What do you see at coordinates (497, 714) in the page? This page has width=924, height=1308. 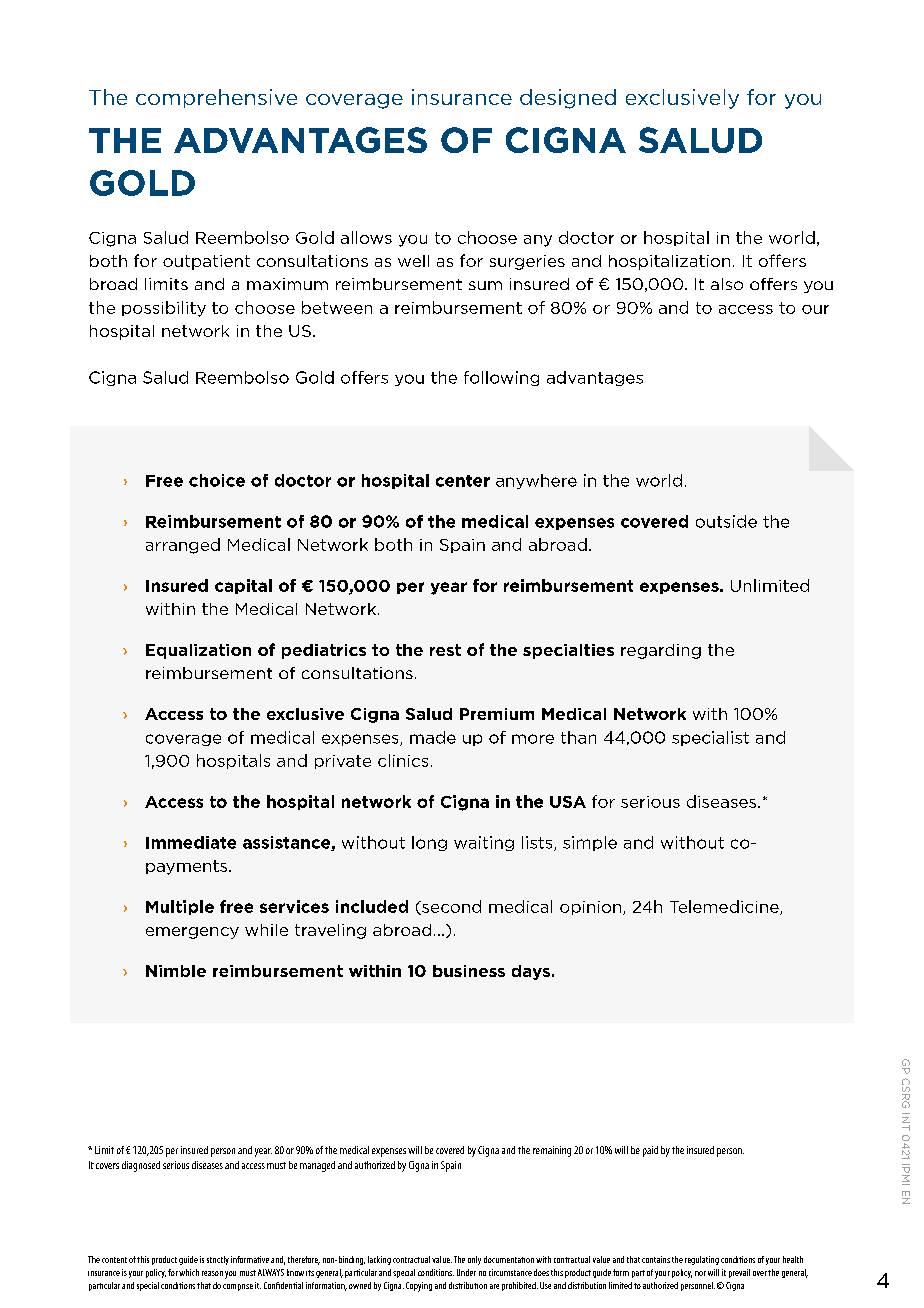 I see `Premium` at bounding box center [497, 714].
